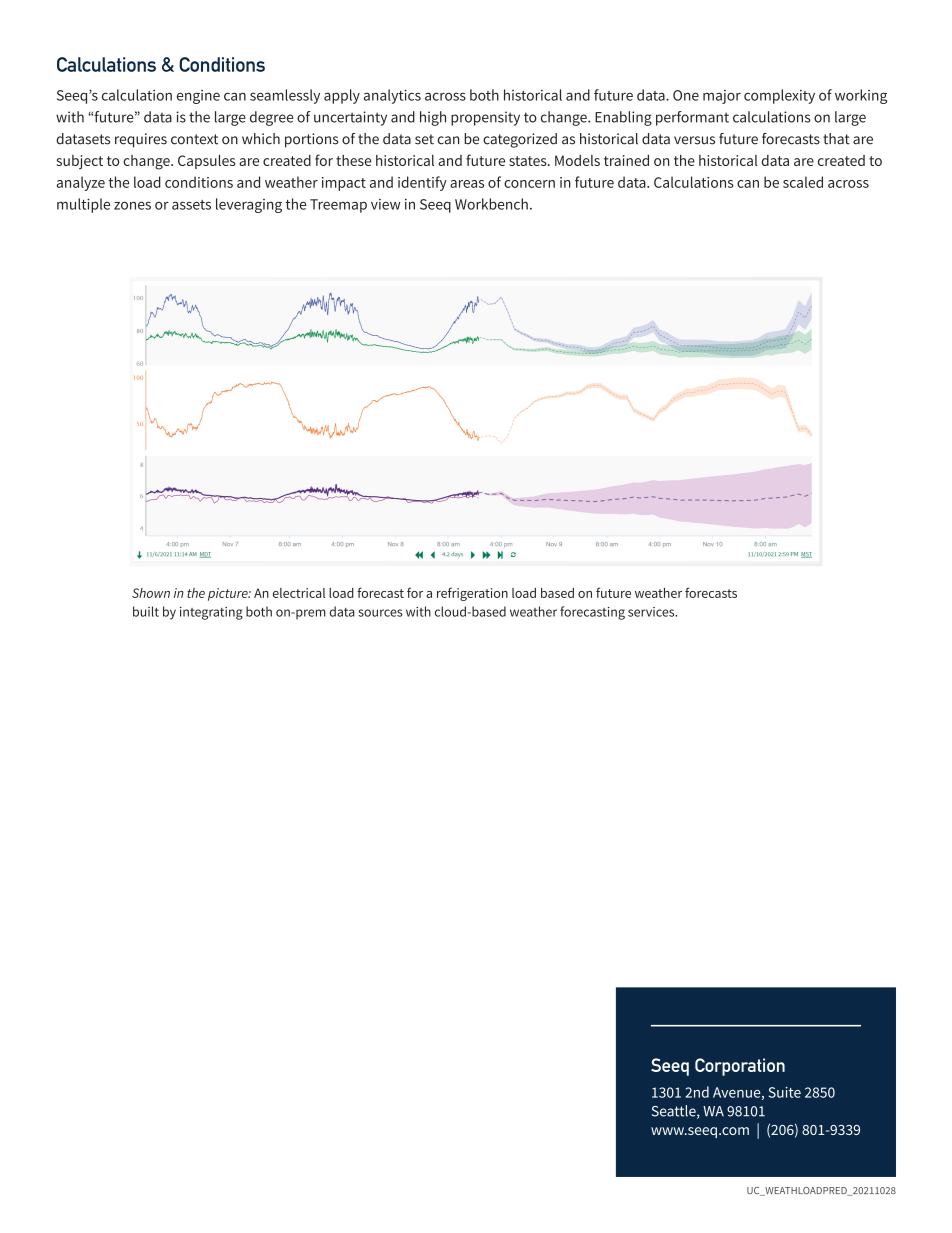 The height and width of the image is (1233, 952). What do you see at coordinates (784, 1092) in the image?
I see `Suite` at bounding box center [784, 1092].
